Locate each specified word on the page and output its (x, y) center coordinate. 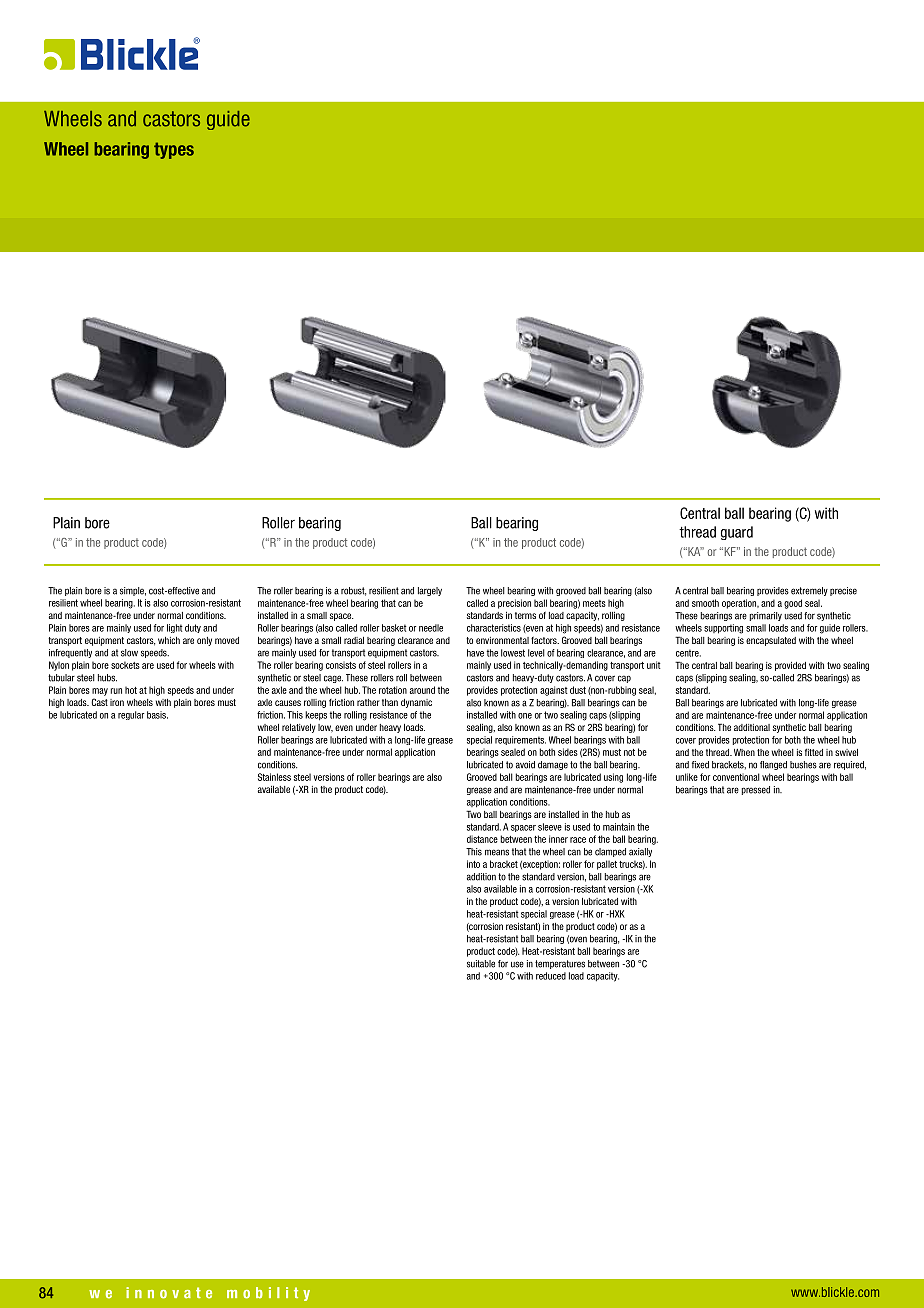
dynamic (416, 703)
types (174, 150)
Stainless (274, 777)
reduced (551, 976)
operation (740, 604)
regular (131, 715)
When (744, 752)
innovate (169, 1293)
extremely (809, 591)
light (175, 628)
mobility (268, 1294)
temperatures (560, 964)
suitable (481, 964)
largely (430, 591)
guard (737, 533)
